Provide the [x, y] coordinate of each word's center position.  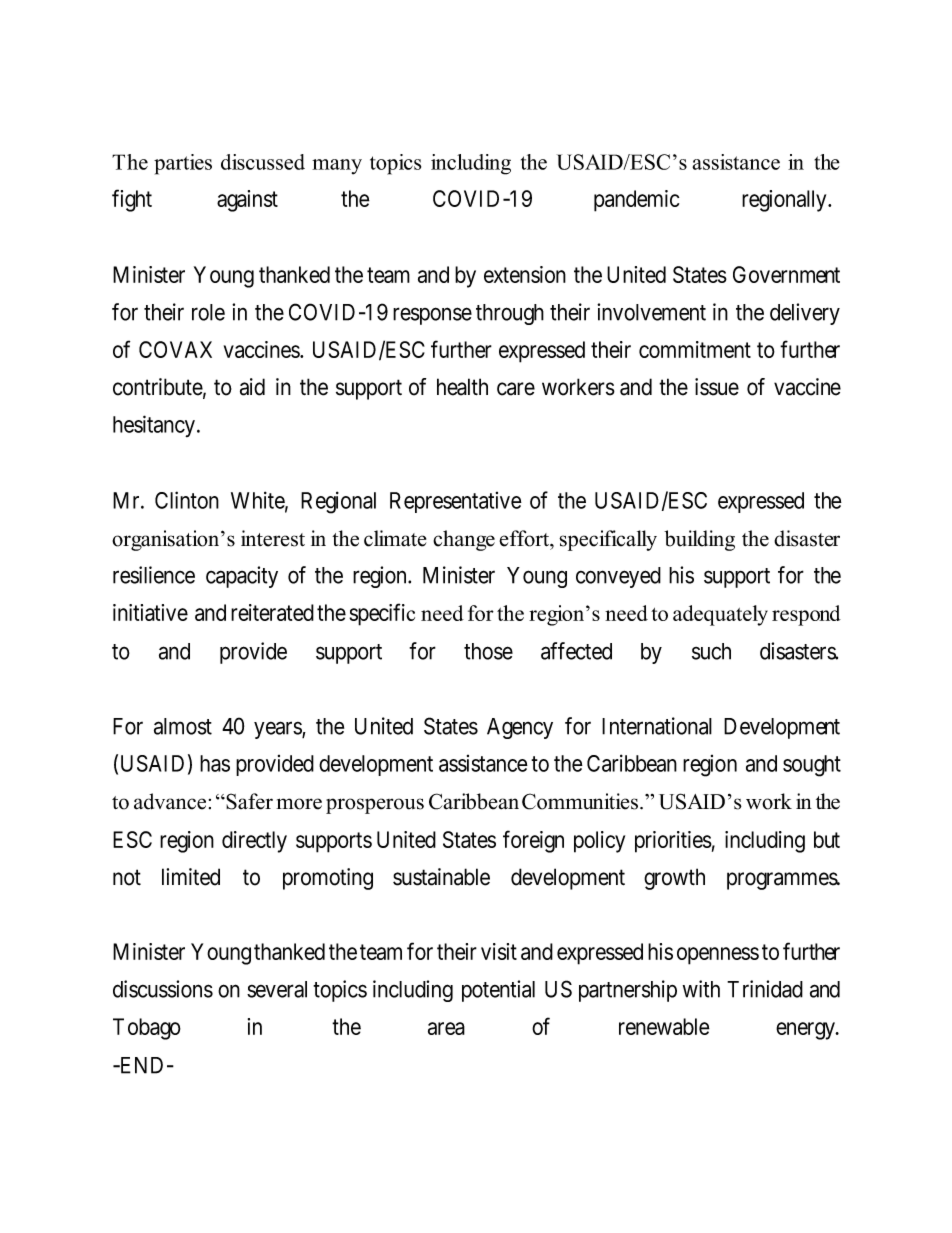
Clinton [187, 500]
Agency [520, 728]
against [247, 201]
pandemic [636, 201]
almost [183, 726]
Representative [456, 502]
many [337, 167]
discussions [163, 989]
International [657, 726]
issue [717, 387]
